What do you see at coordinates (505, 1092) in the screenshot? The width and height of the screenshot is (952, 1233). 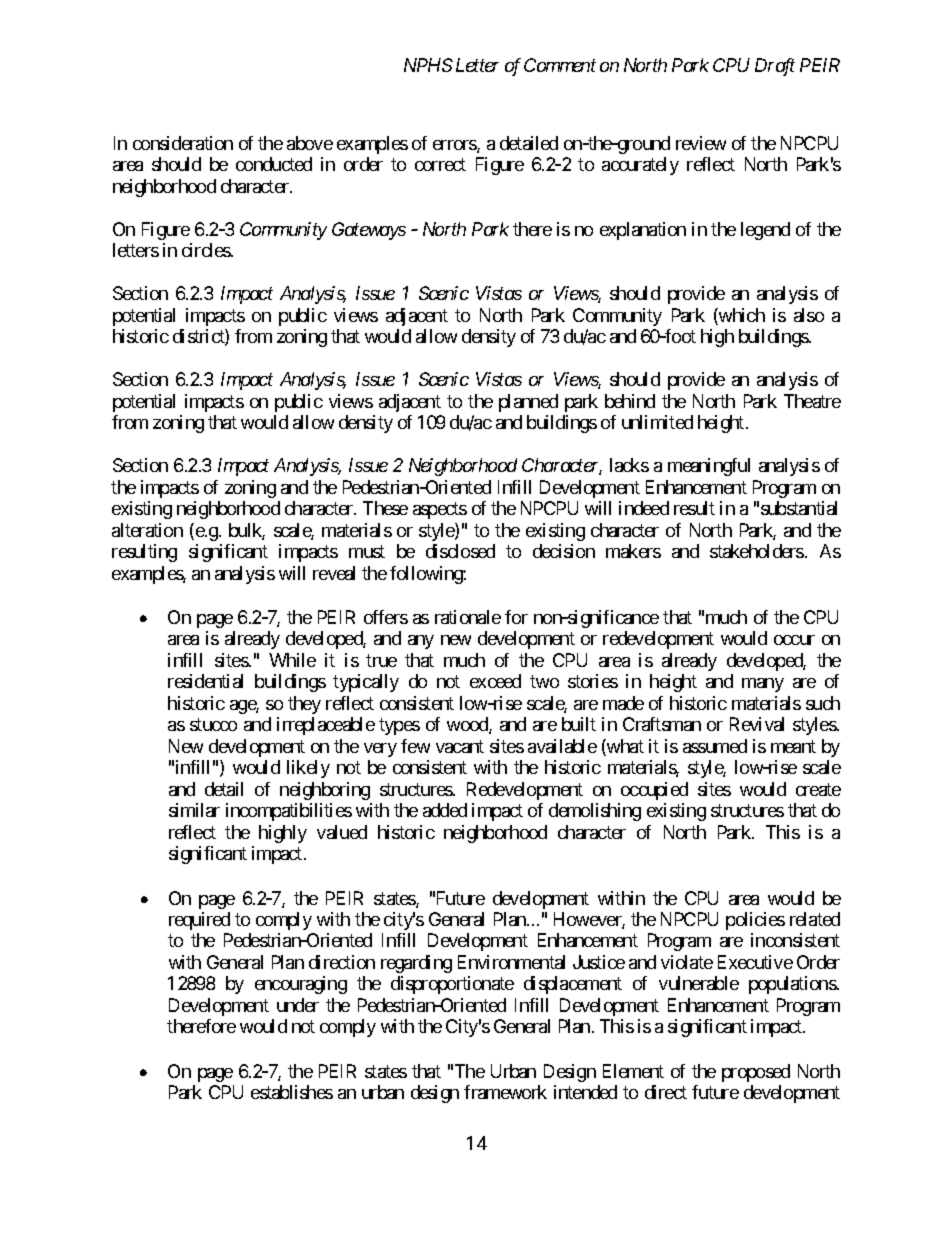 I see `framework` at bounding box center [505, 1092].
